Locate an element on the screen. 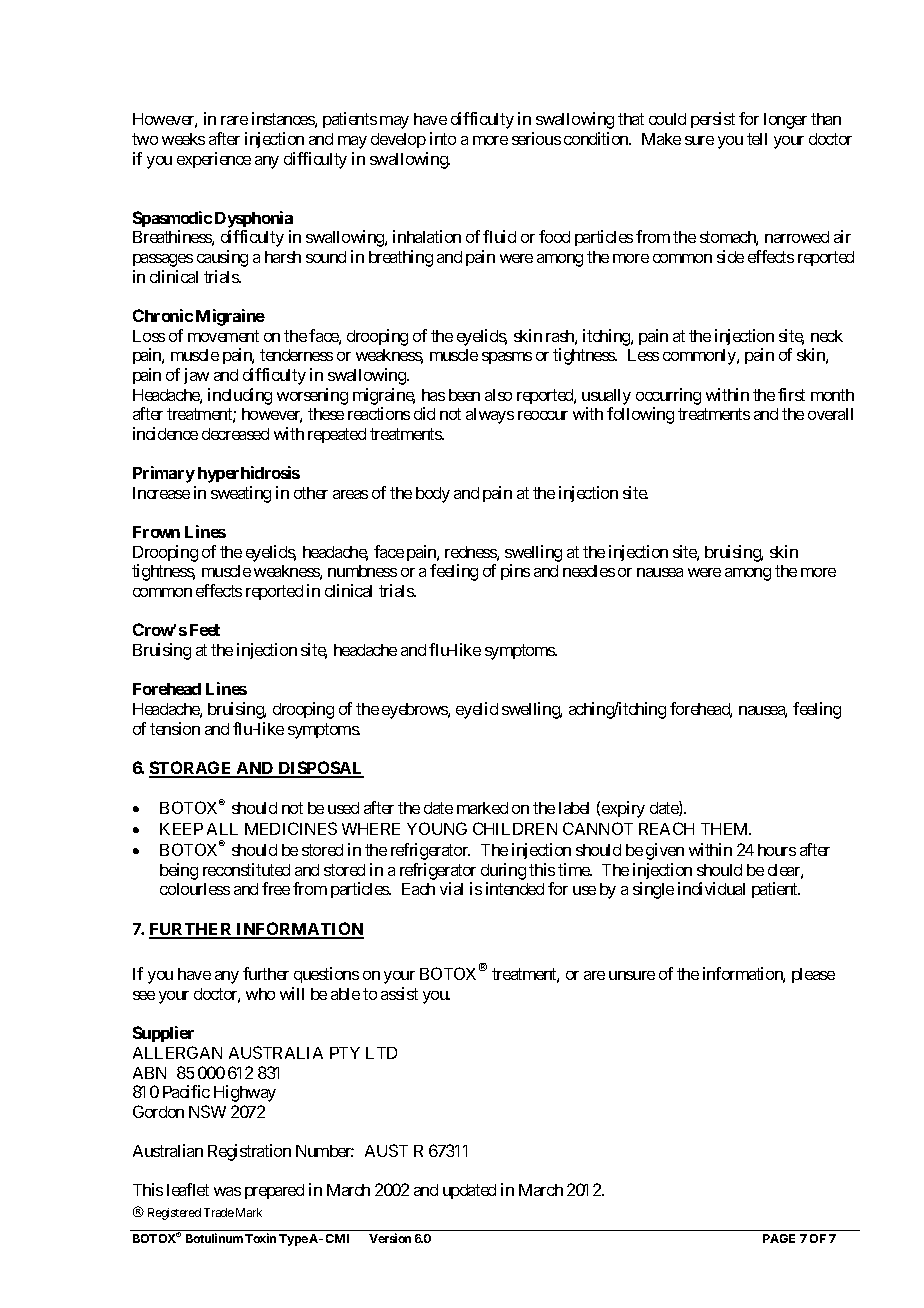  reconstituted is located at coordinates (246, 869).
